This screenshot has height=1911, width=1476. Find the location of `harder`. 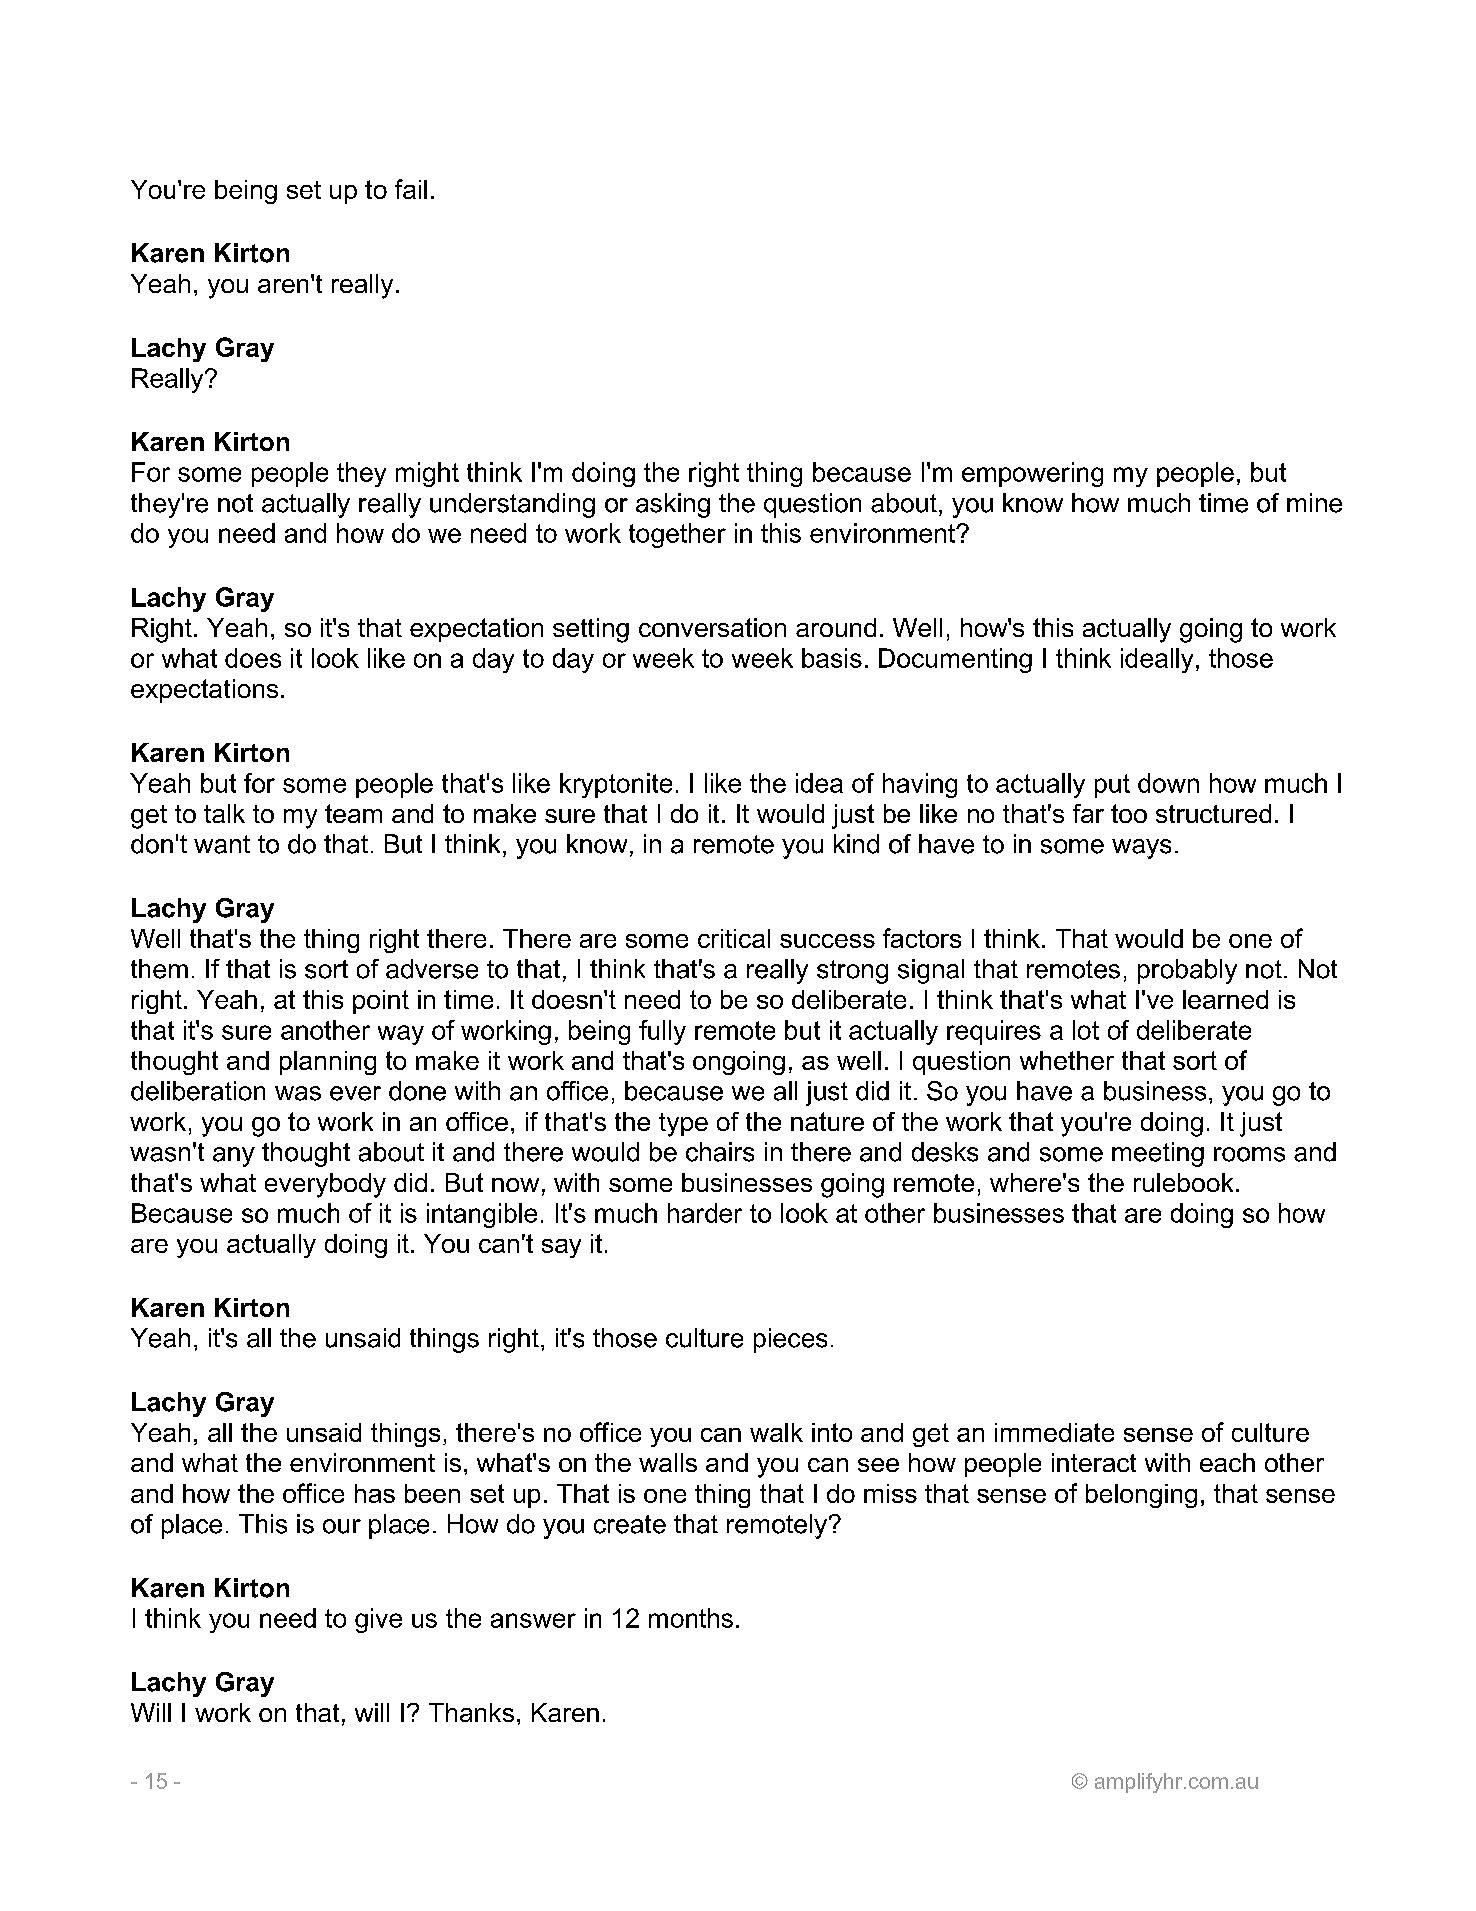

harder is located at coordinates (705, 1213).
